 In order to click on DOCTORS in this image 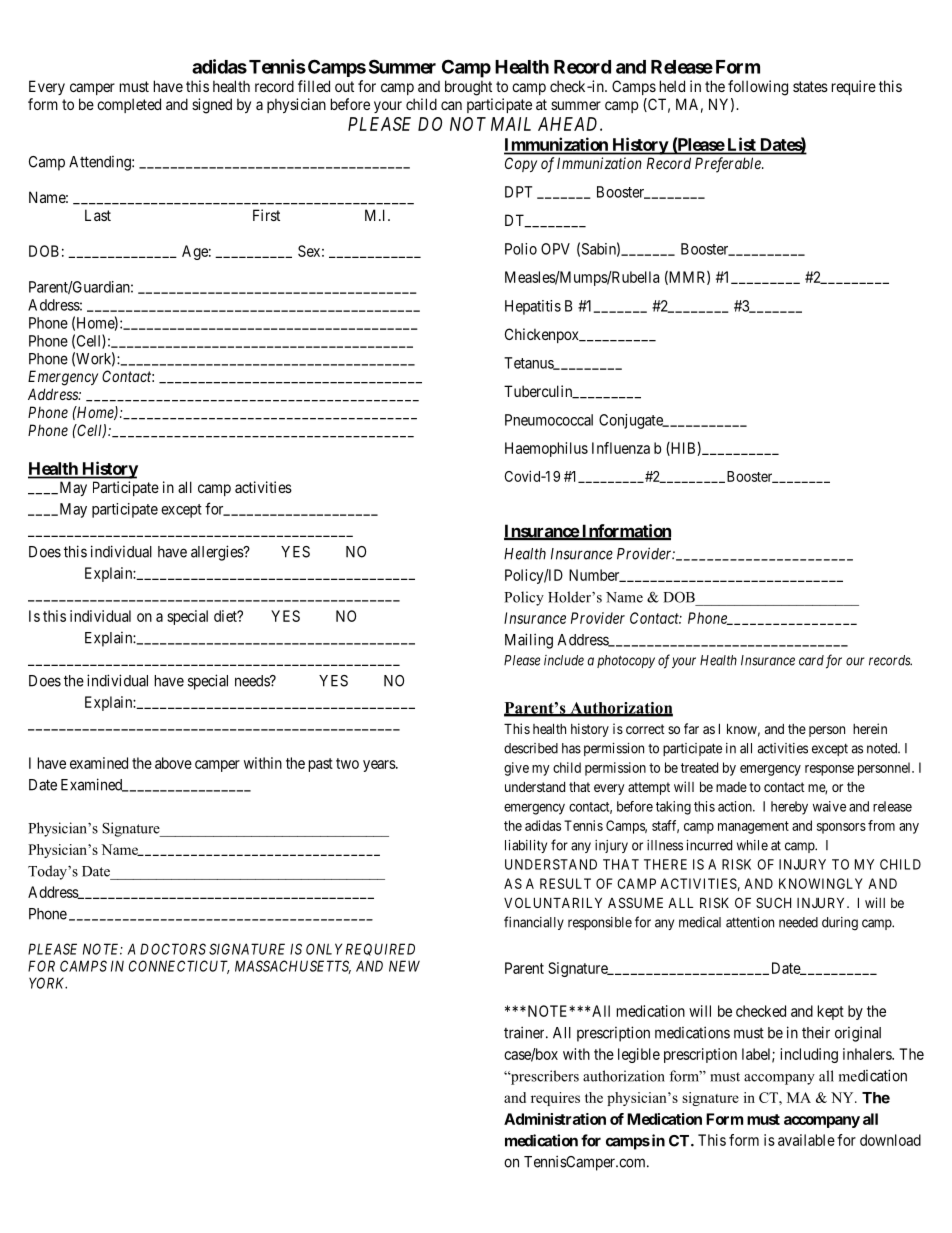, I will do `click(173, 949)`.
